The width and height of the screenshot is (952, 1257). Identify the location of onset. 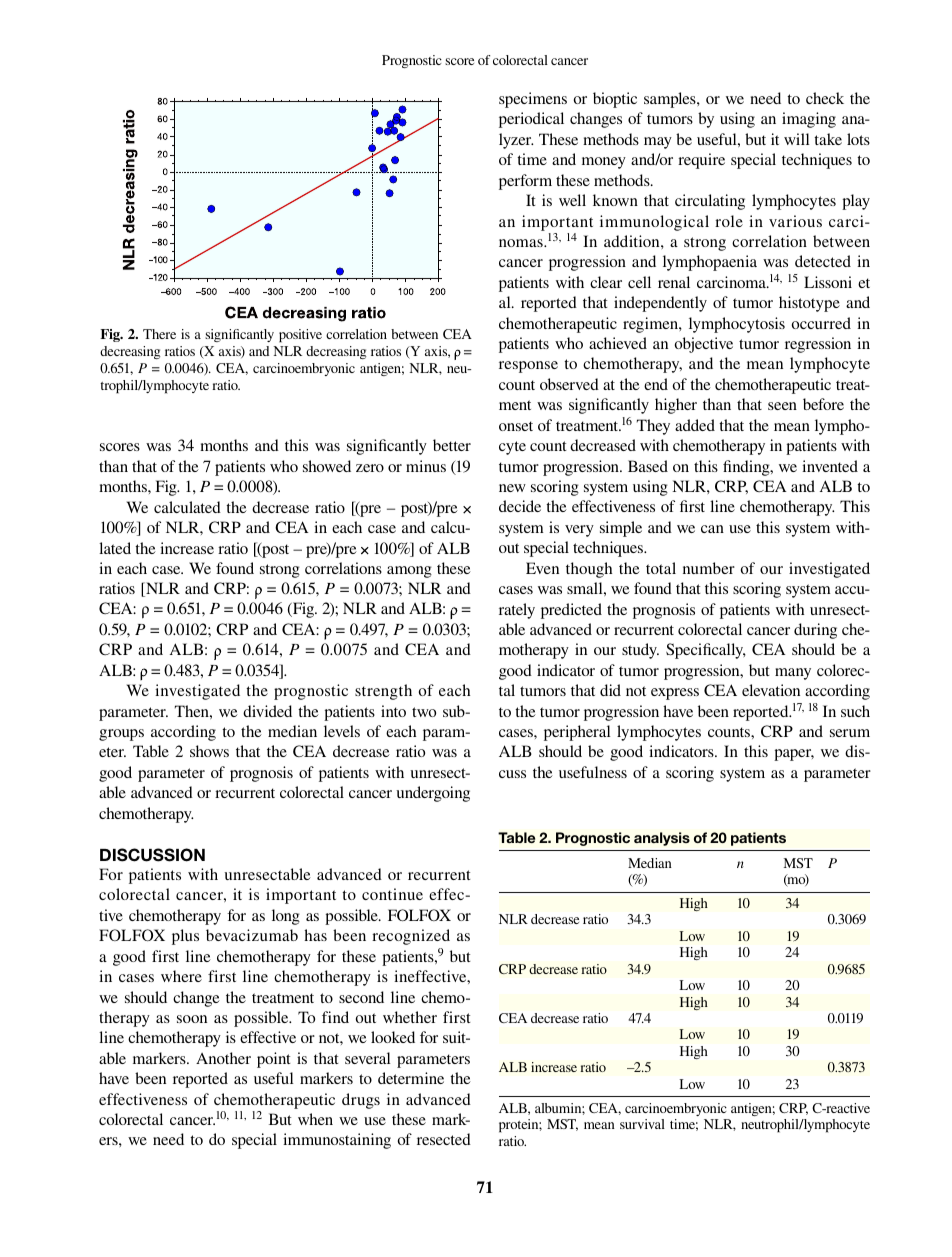
(516, 426).
